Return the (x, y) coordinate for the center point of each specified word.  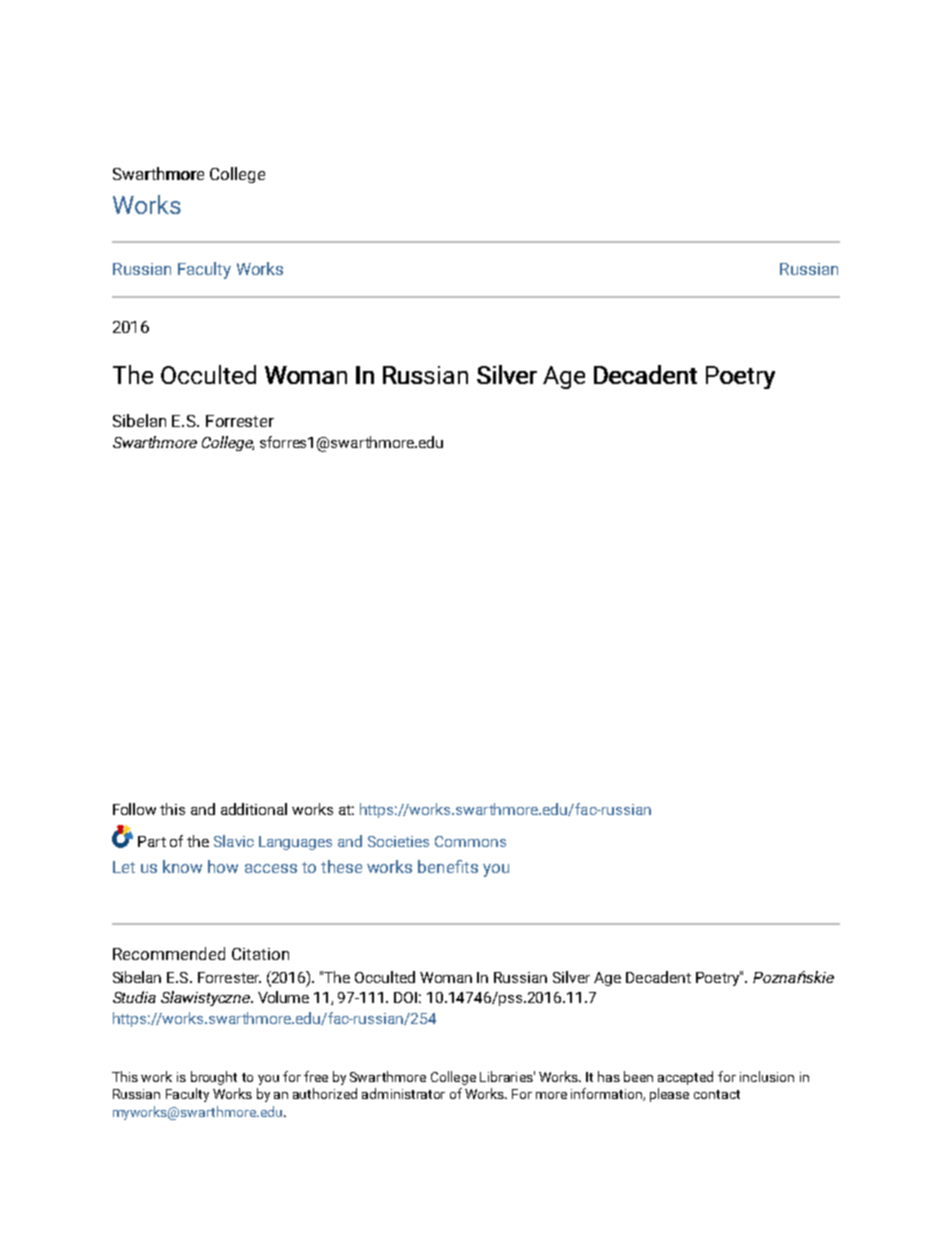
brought (214, 1078)
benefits (448, 866)
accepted (685, 1078)
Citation (260, 954)
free (316, 1076)
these (341, 866)
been (638, 1076)
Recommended (169, 953)
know (182, 866)
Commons (470, 841)
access (271, 868)
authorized (325, 1093)
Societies (398, 841)
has (609, 1076)
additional (254, 809)
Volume (283, 997)
